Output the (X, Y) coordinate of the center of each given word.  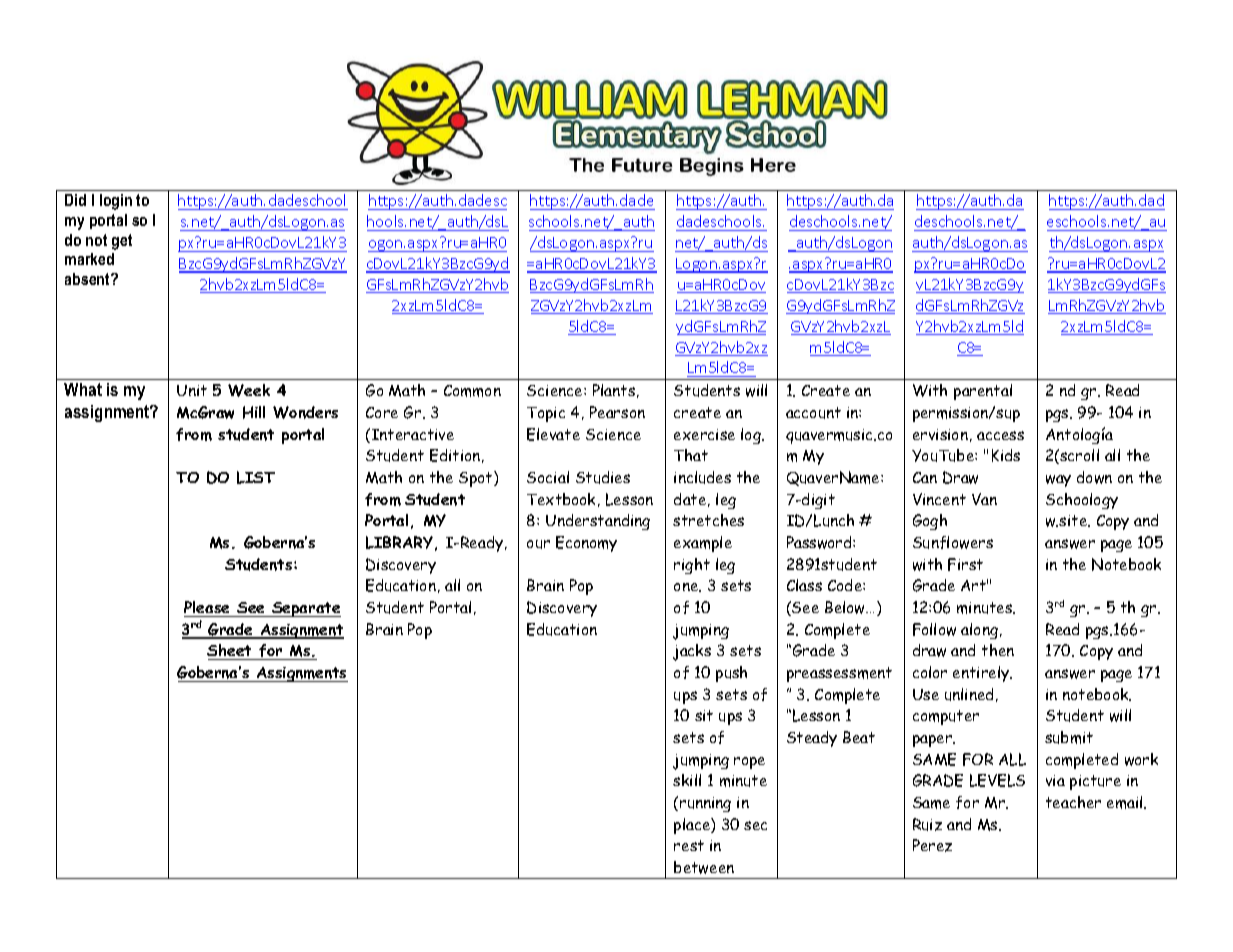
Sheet (231, 652)
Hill (254, 412)
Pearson (617, 412)
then (998, 650)
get (122, 242)
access (1000, 435)
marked (89, 259)
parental (983, 392)
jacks (692, 652)
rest (689, 845)
